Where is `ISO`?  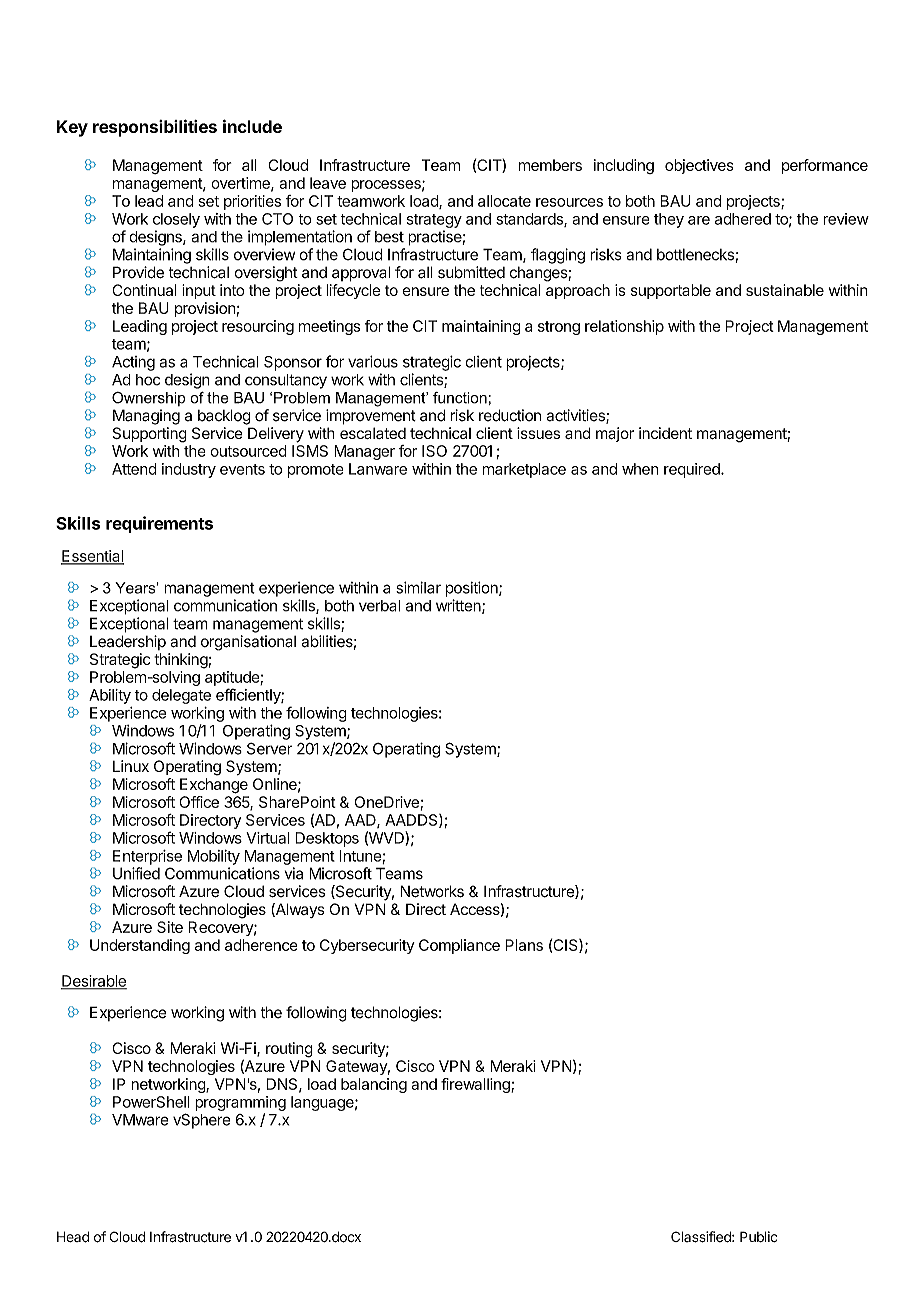 ISO is located at coordinates (434, 451).
